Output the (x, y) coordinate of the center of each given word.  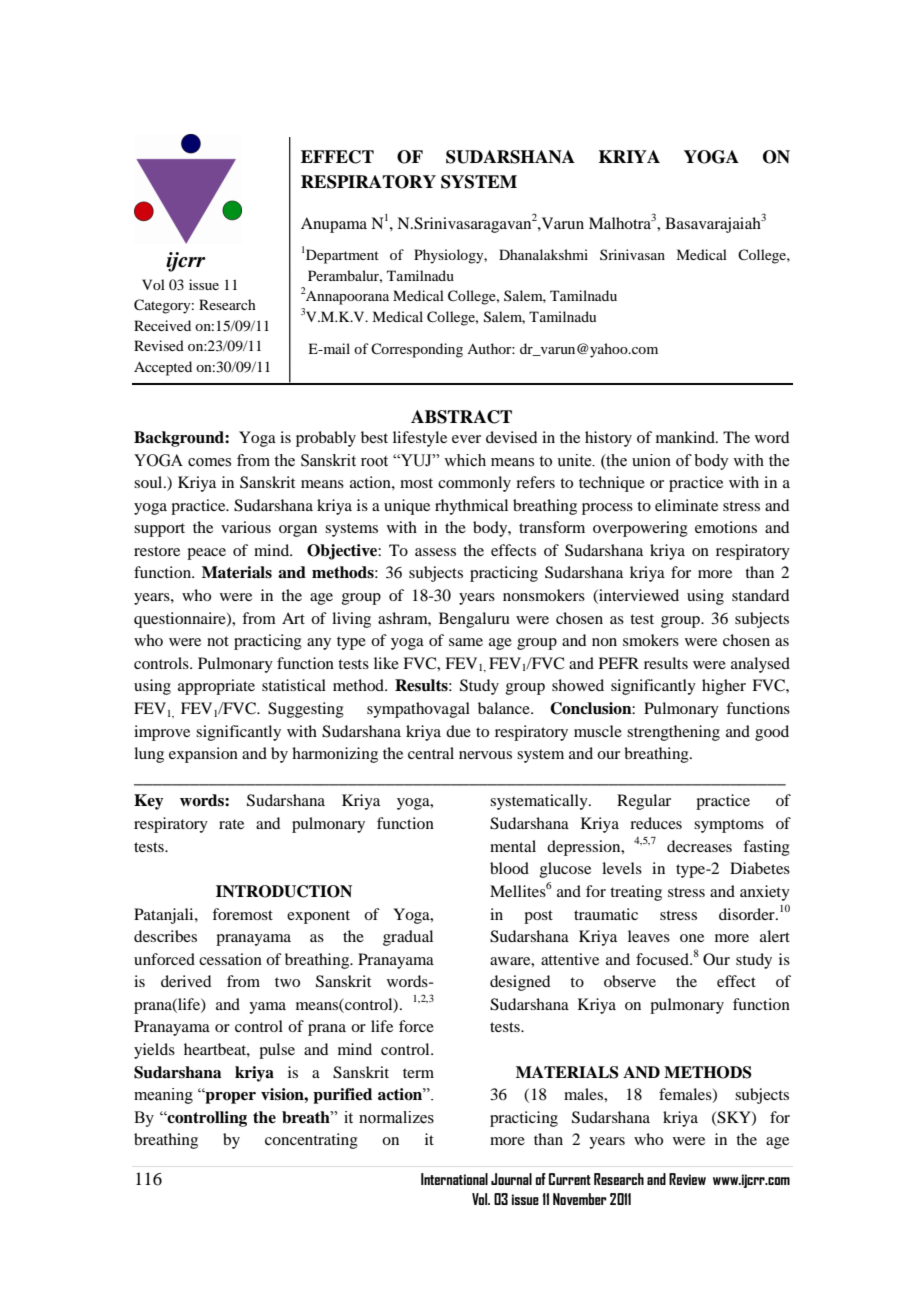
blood (509, 868)
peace (206, 554)
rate (231, 824)
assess (435, 552)
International (454, 1179)
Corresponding (417, 350)
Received (162, 325)
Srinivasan (632, 254)
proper (229, 1097)
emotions (726, 527)
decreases (699, 846)
